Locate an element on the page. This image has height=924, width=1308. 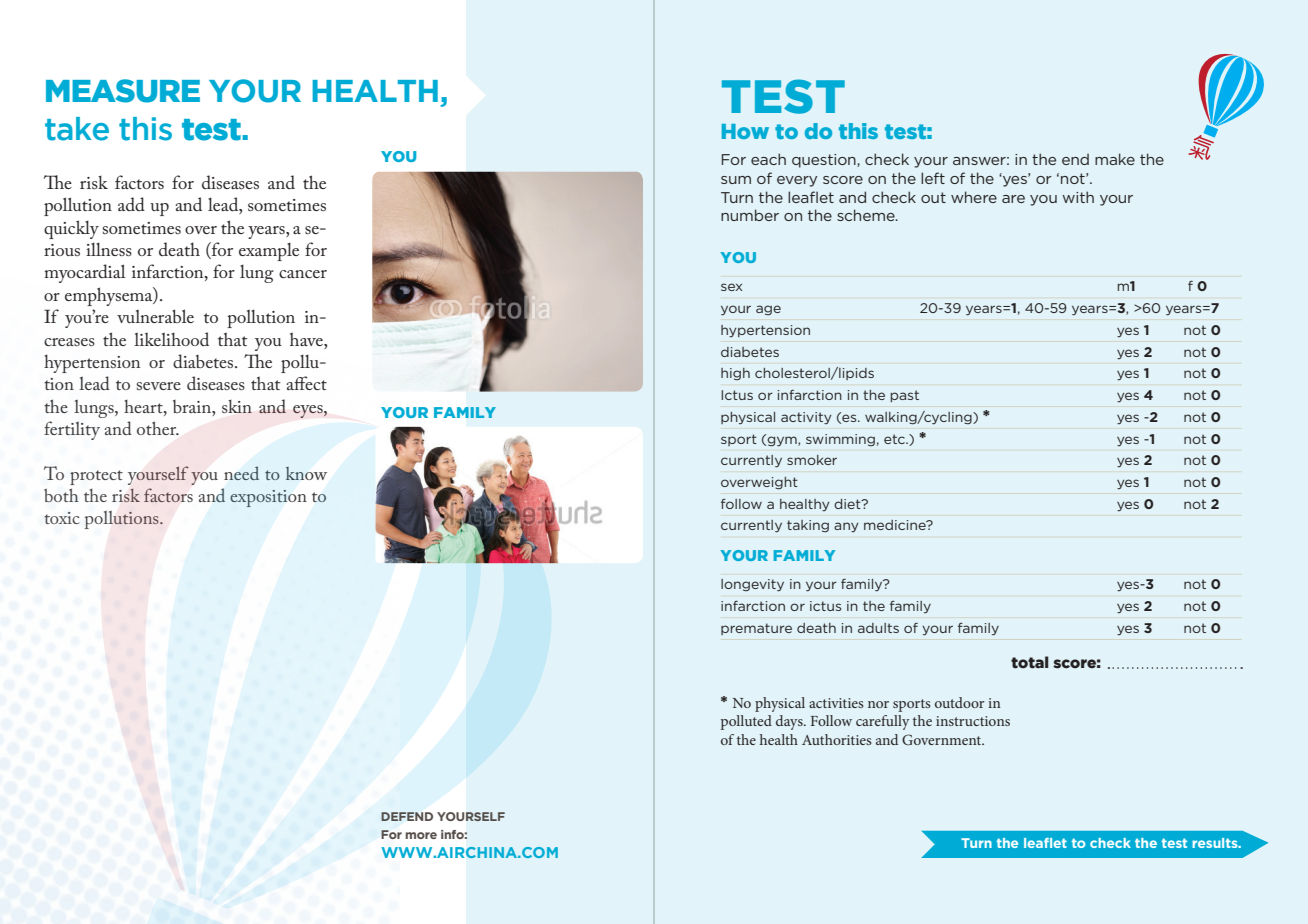
etc is located at coordinates (895, 439).
